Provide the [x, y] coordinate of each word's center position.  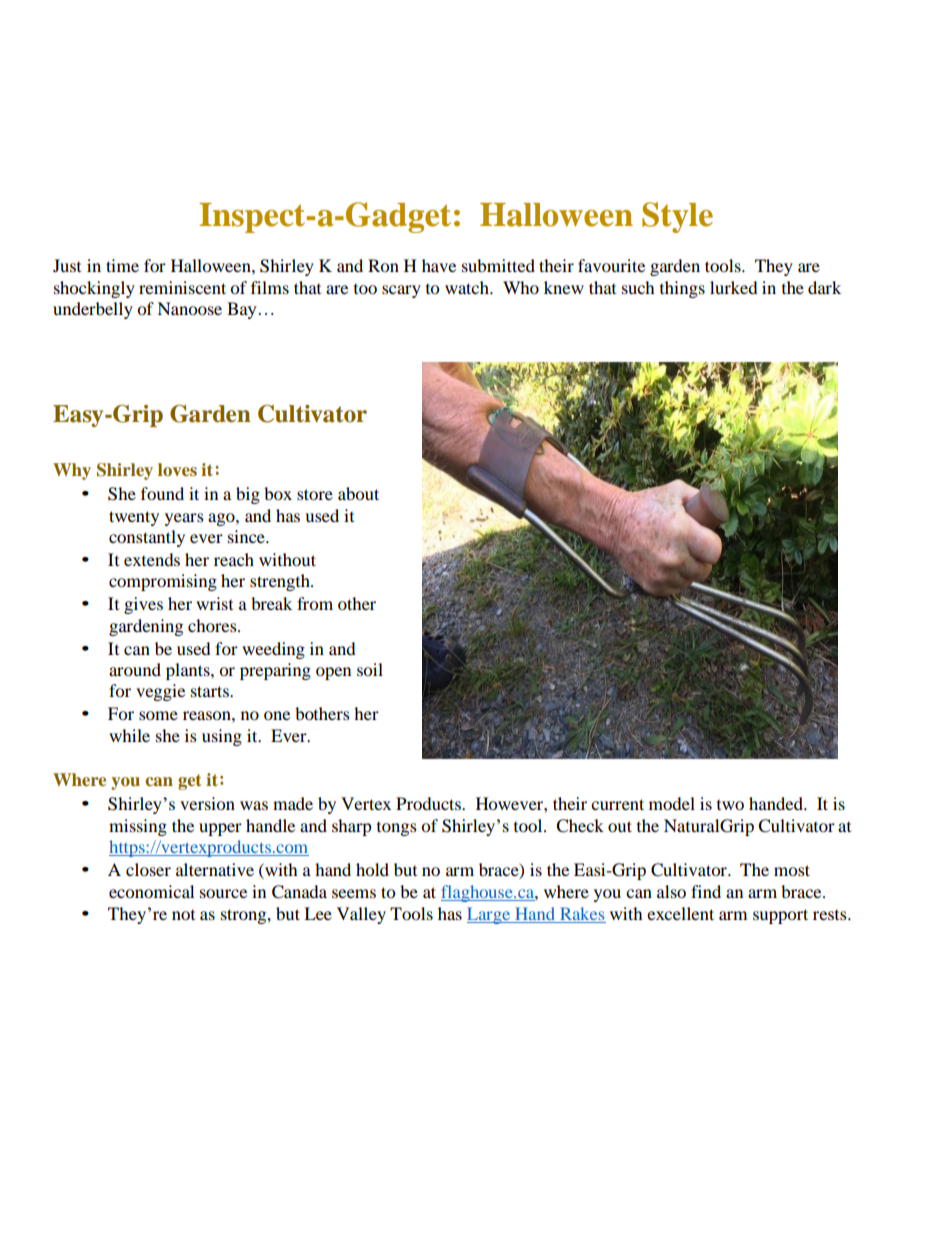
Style [677, 217]
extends [152, 559]
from [315, 603]
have [439, 265]
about [358, 493]
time [122, 265]
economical [151, 891]
